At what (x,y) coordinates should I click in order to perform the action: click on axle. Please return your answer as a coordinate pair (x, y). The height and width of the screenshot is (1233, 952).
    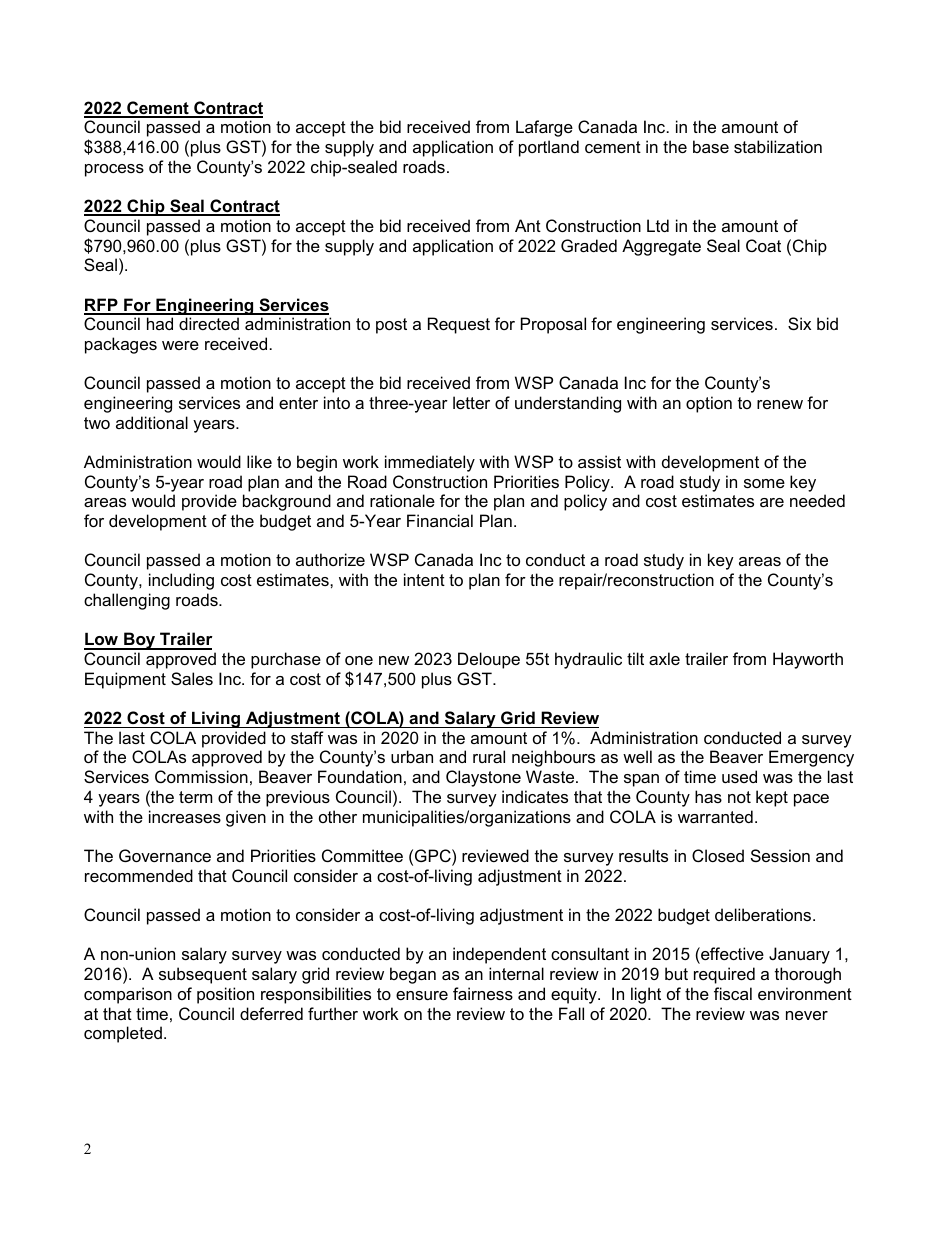
    Looking at the image, I should click on (664, 658).
